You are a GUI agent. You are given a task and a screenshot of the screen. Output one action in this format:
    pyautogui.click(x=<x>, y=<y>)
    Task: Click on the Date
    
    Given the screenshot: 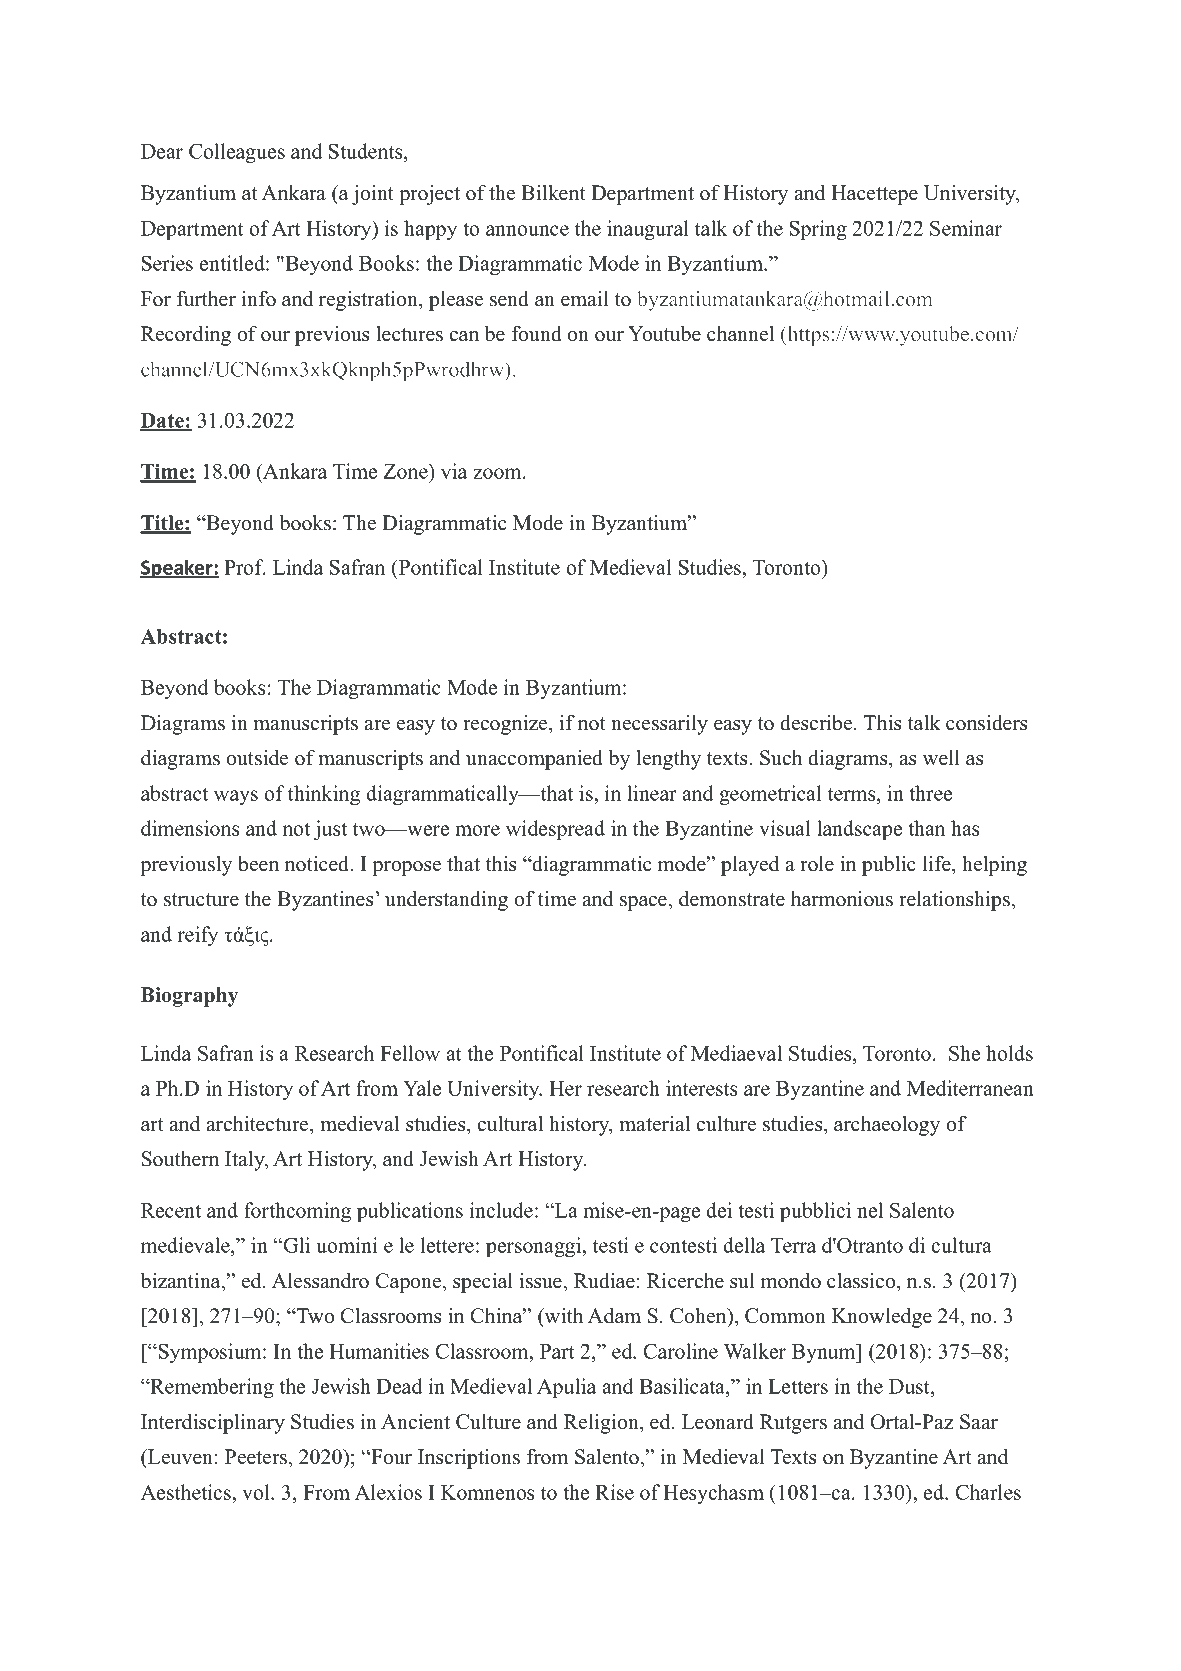 What is the action you would take?
    pyautogui.click(x=163, y=421)
